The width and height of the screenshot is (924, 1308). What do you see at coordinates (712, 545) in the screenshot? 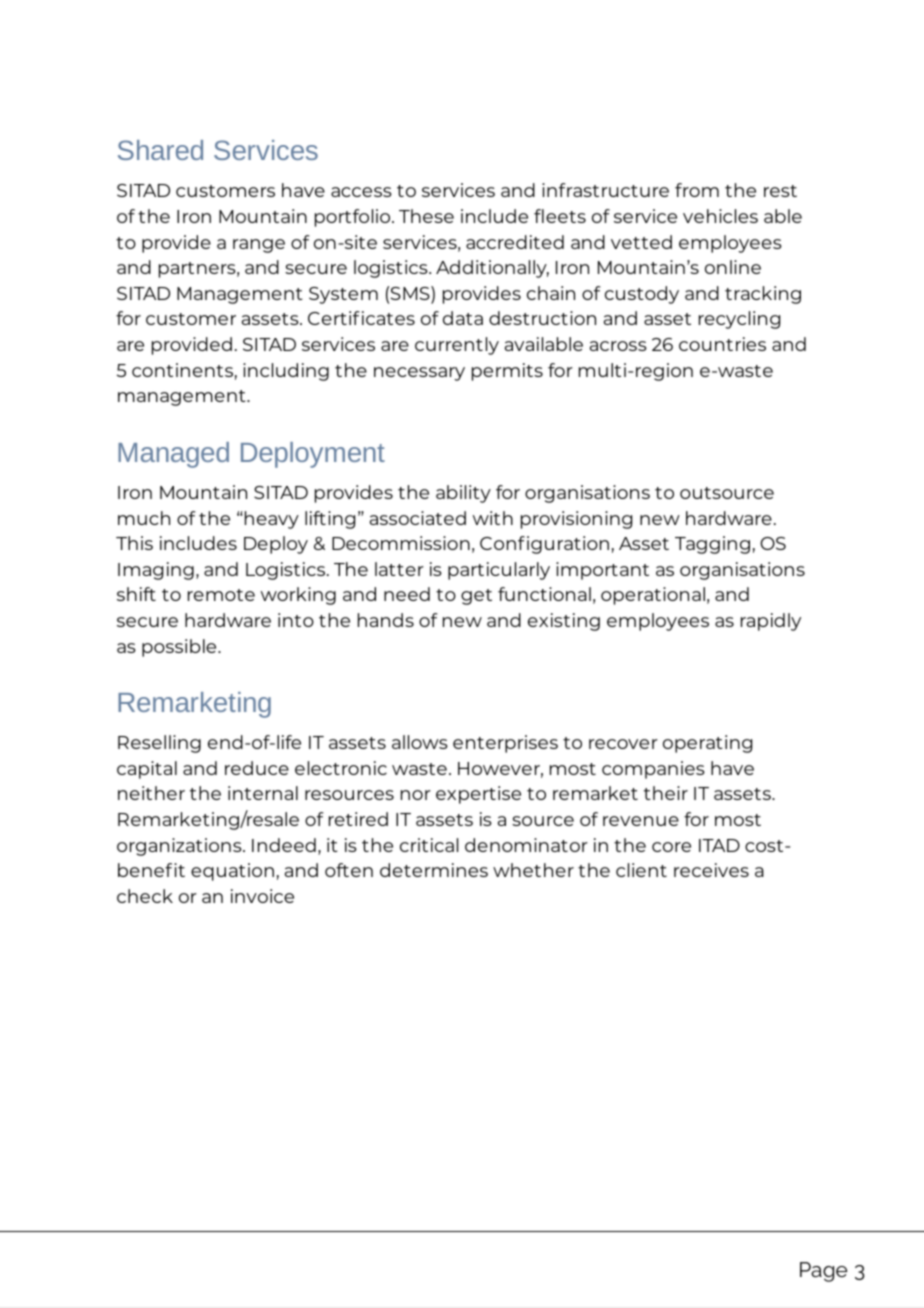
I see `Tagging` at bounding box center [712, 545].
